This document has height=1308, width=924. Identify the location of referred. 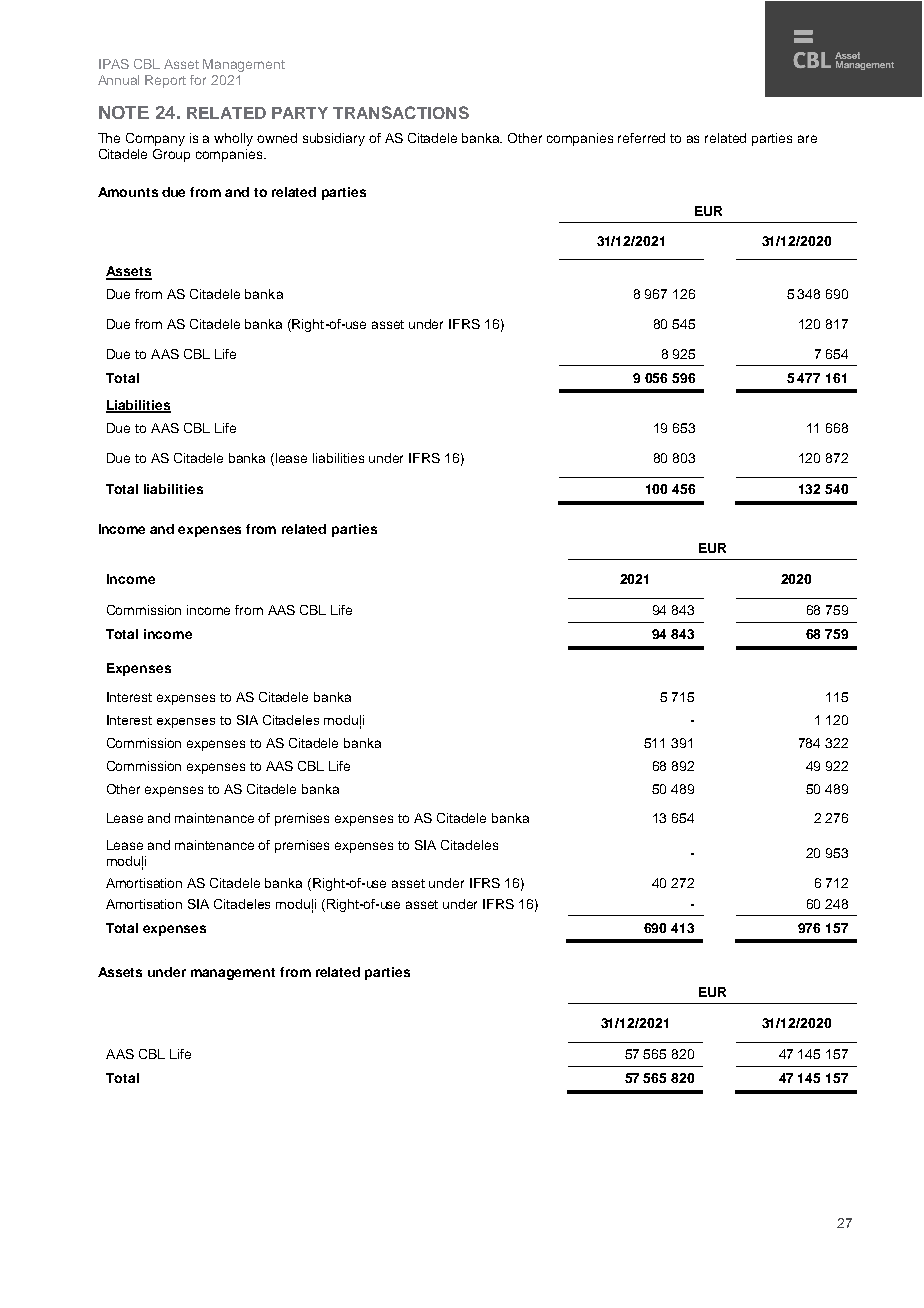
(641, 138).
